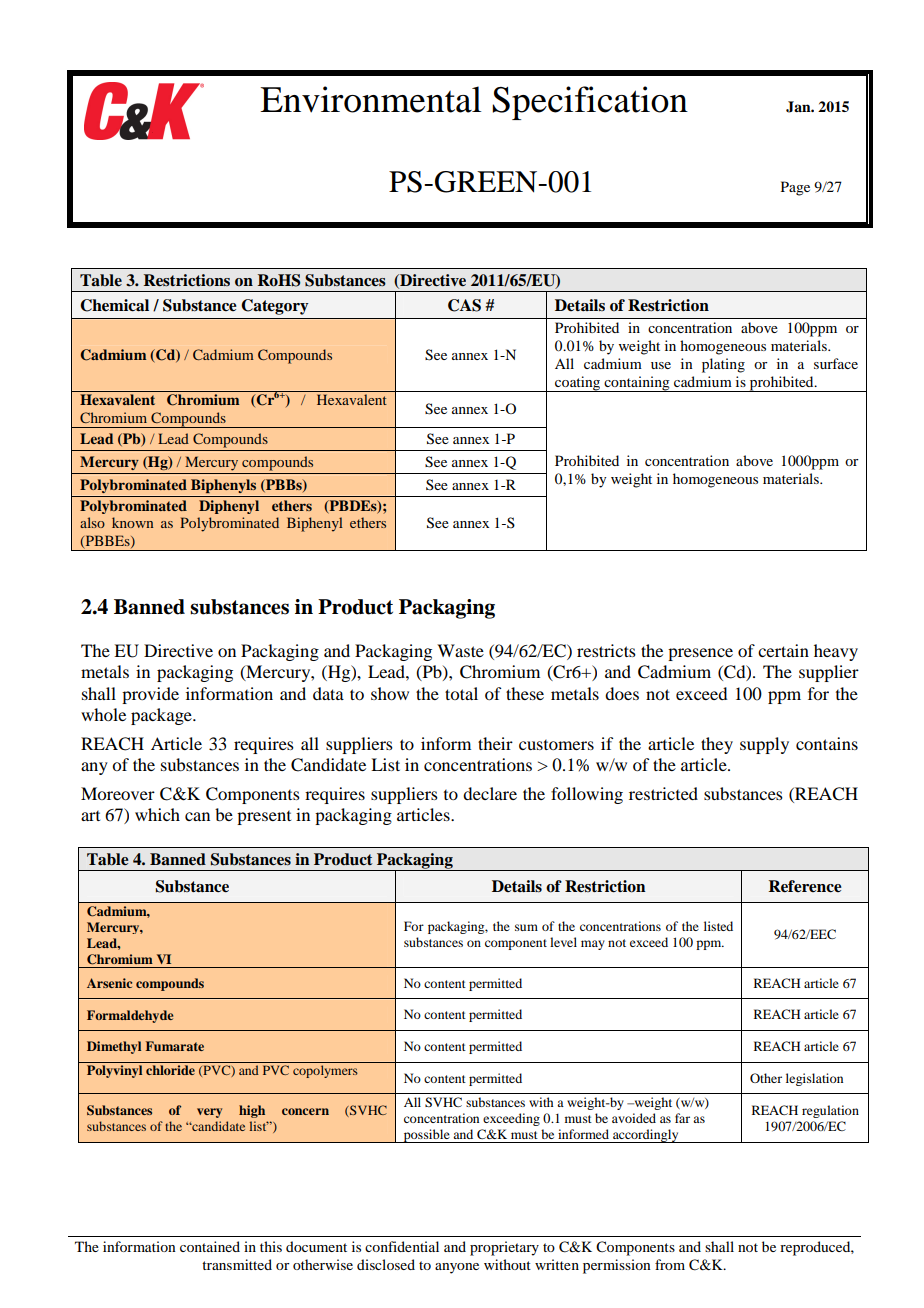 This screenshot has height=1308, width=924. What do you see at coordinates (370, 99) in the screenshot?
I see `Environmental` at bounding box center [370, 99].
